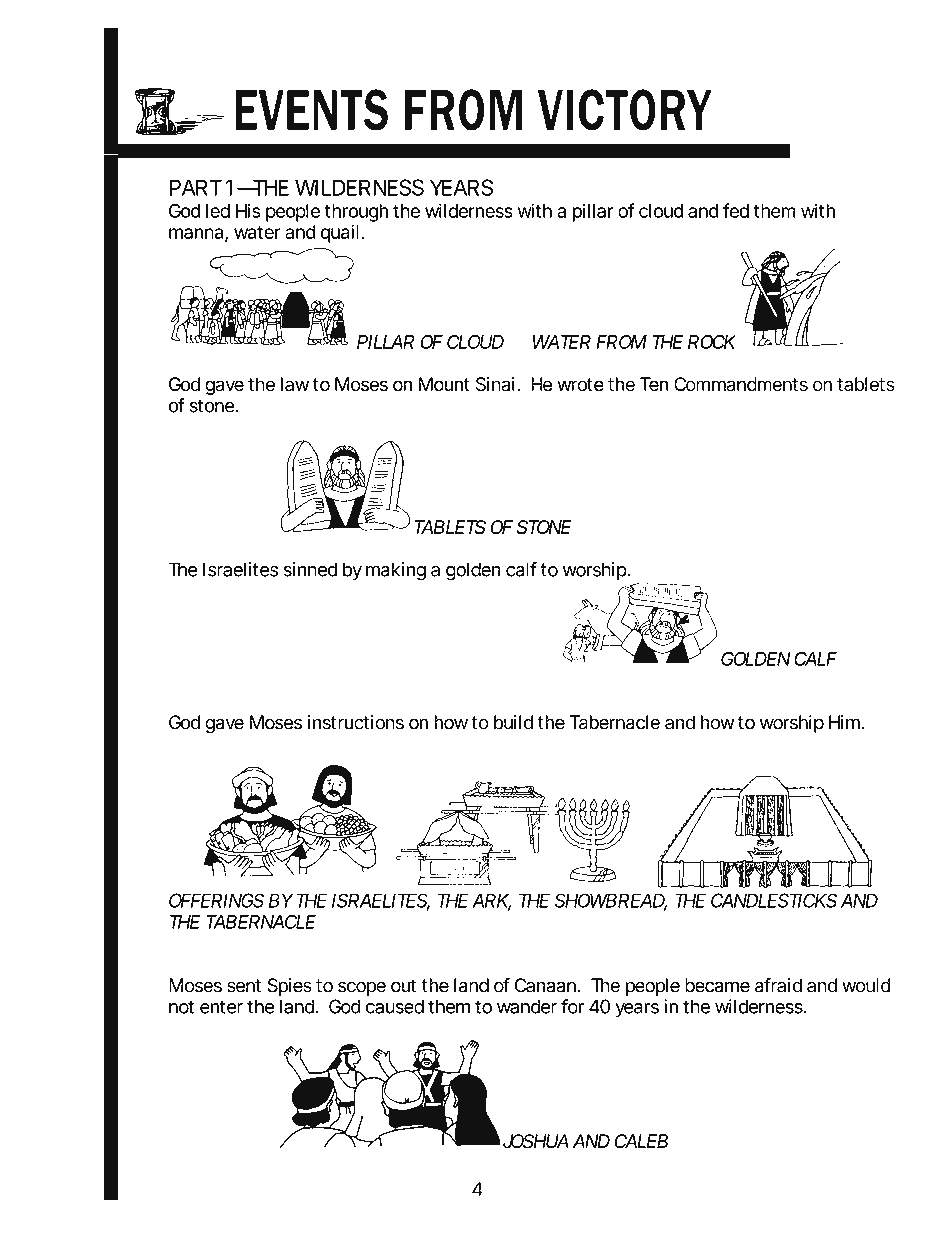 The image size is (952, 1233). What do you see at coordinates (495, 384) in the page?
I see `Sinai` at bounding box center [495, 384].
